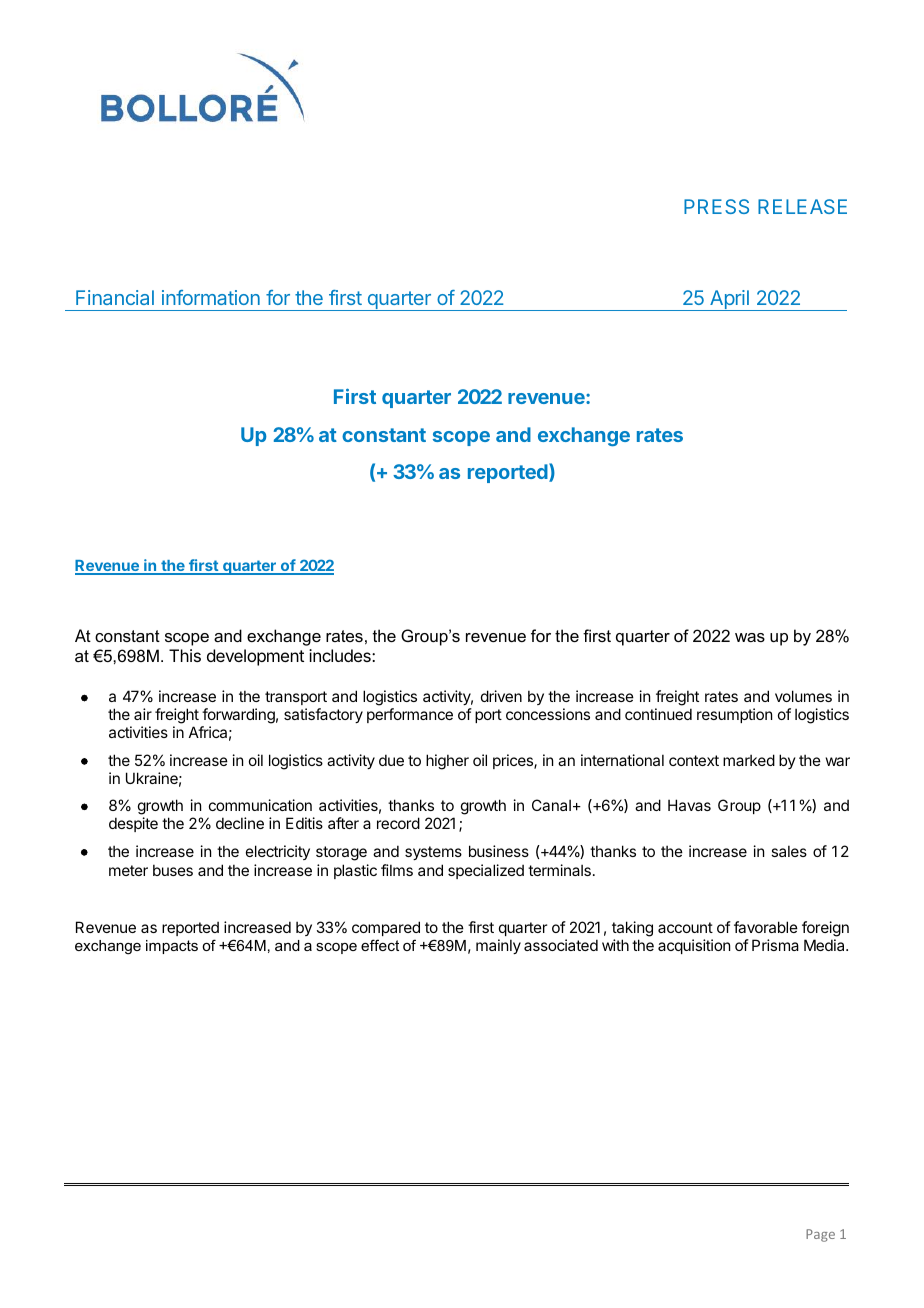 This document has height=1308, width=924. Describe the element at coordinates (716, 206) in the document. I see `PRESS` at that location.
